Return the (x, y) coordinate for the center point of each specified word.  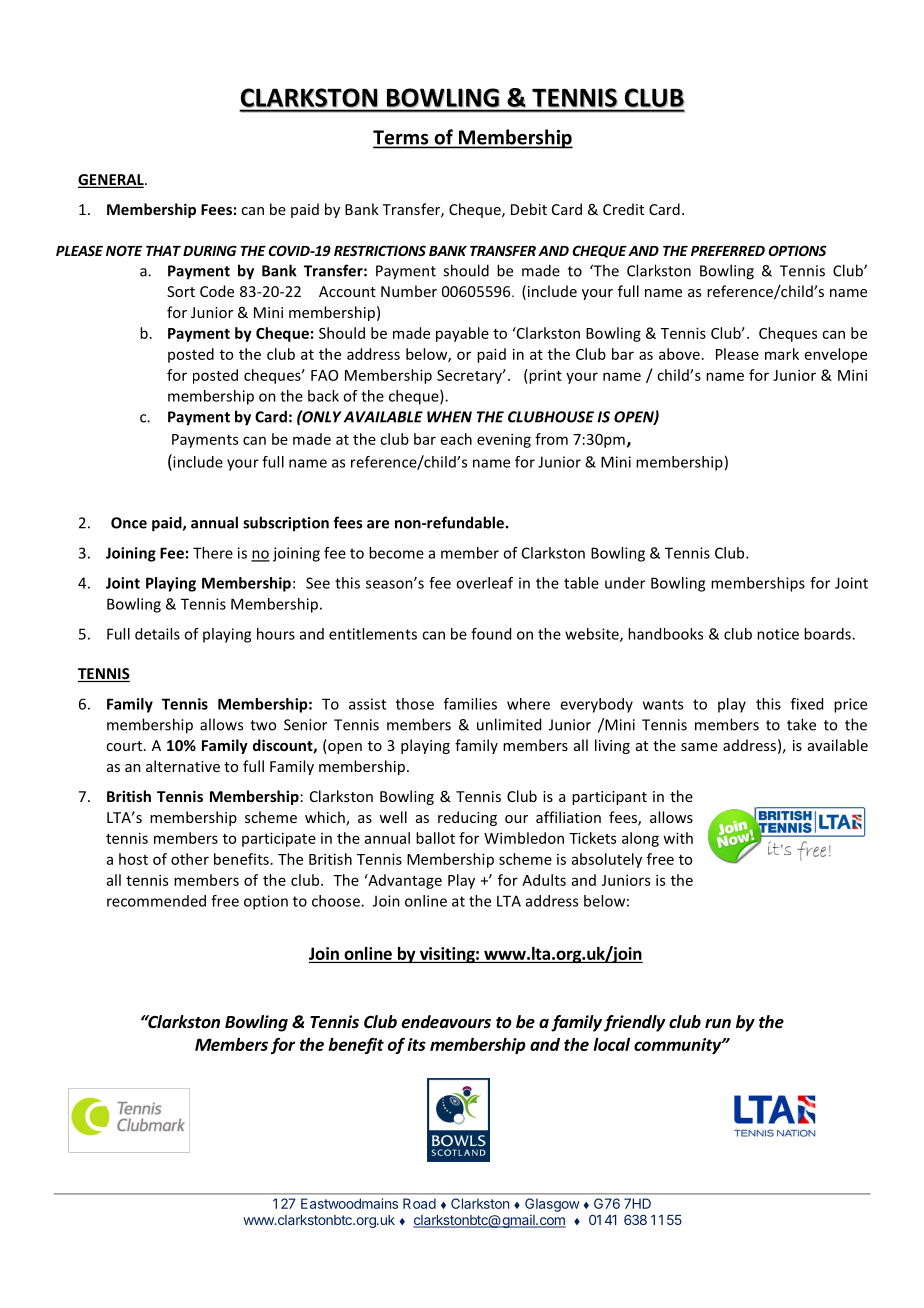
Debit (529, 209)
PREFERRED (728, 251)
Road (419, 1203)
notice (778, 634)
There (213, 553)
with (678, 838)
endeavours (446, 1022)
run (718, 1023)
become (396, 553)
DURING (210, 250)
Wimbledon (524, 838)
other (190, 859)
